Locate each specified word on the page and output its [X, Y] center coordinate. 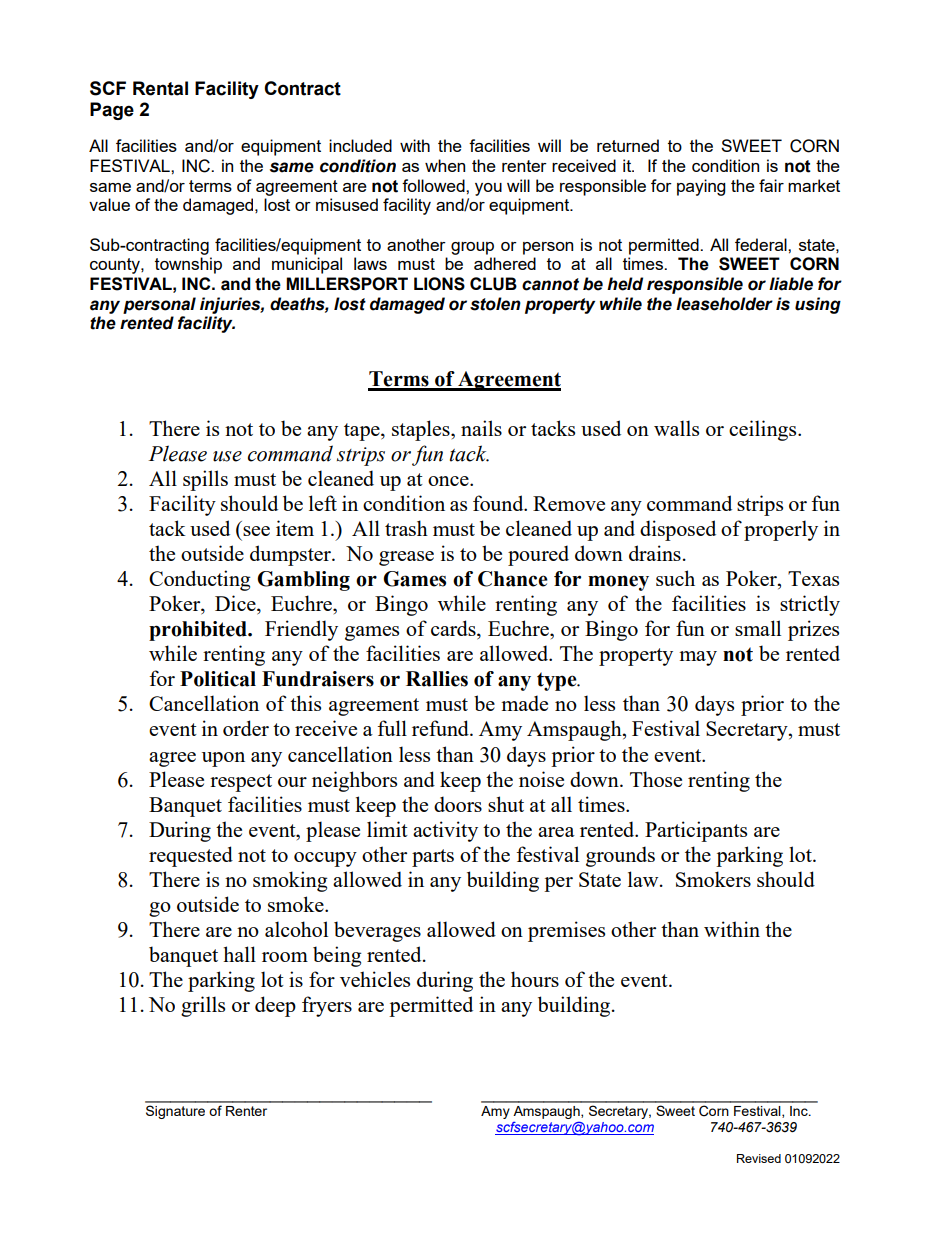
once [449, 481]
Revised [759, 1158]
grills [203, 1006]
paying [701, 187]
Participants [696, 831]
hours [535, 979]
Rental [160, 88]
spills [205, 480]
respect [241, 783]
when [445, 165]
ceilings [764, 430]
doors [458, 804]
